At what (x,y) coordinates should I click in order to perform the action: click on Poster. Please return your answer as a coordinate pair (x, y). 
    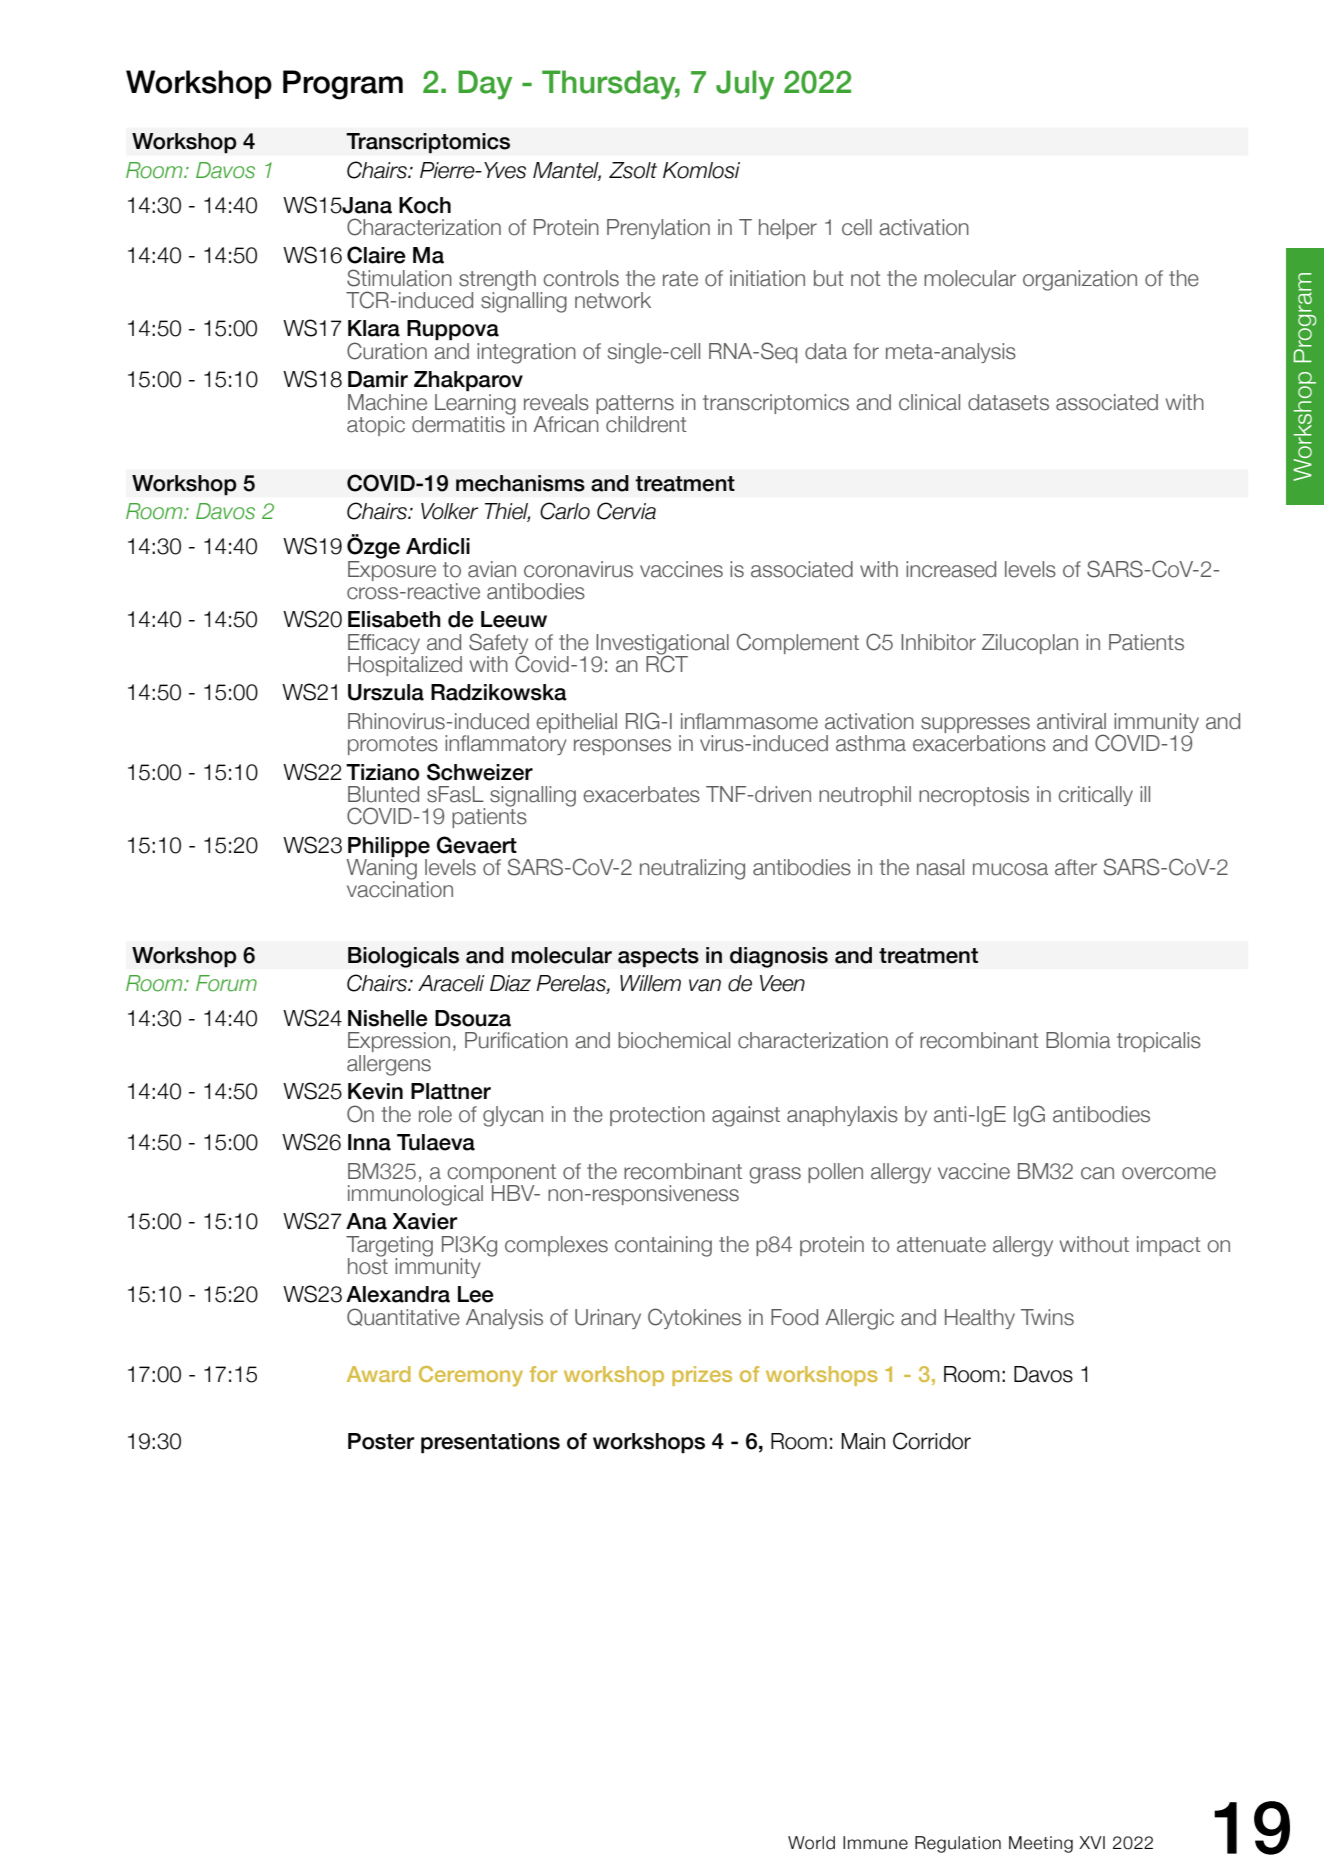
    Looking at the image, I should click on (381, 1441).
